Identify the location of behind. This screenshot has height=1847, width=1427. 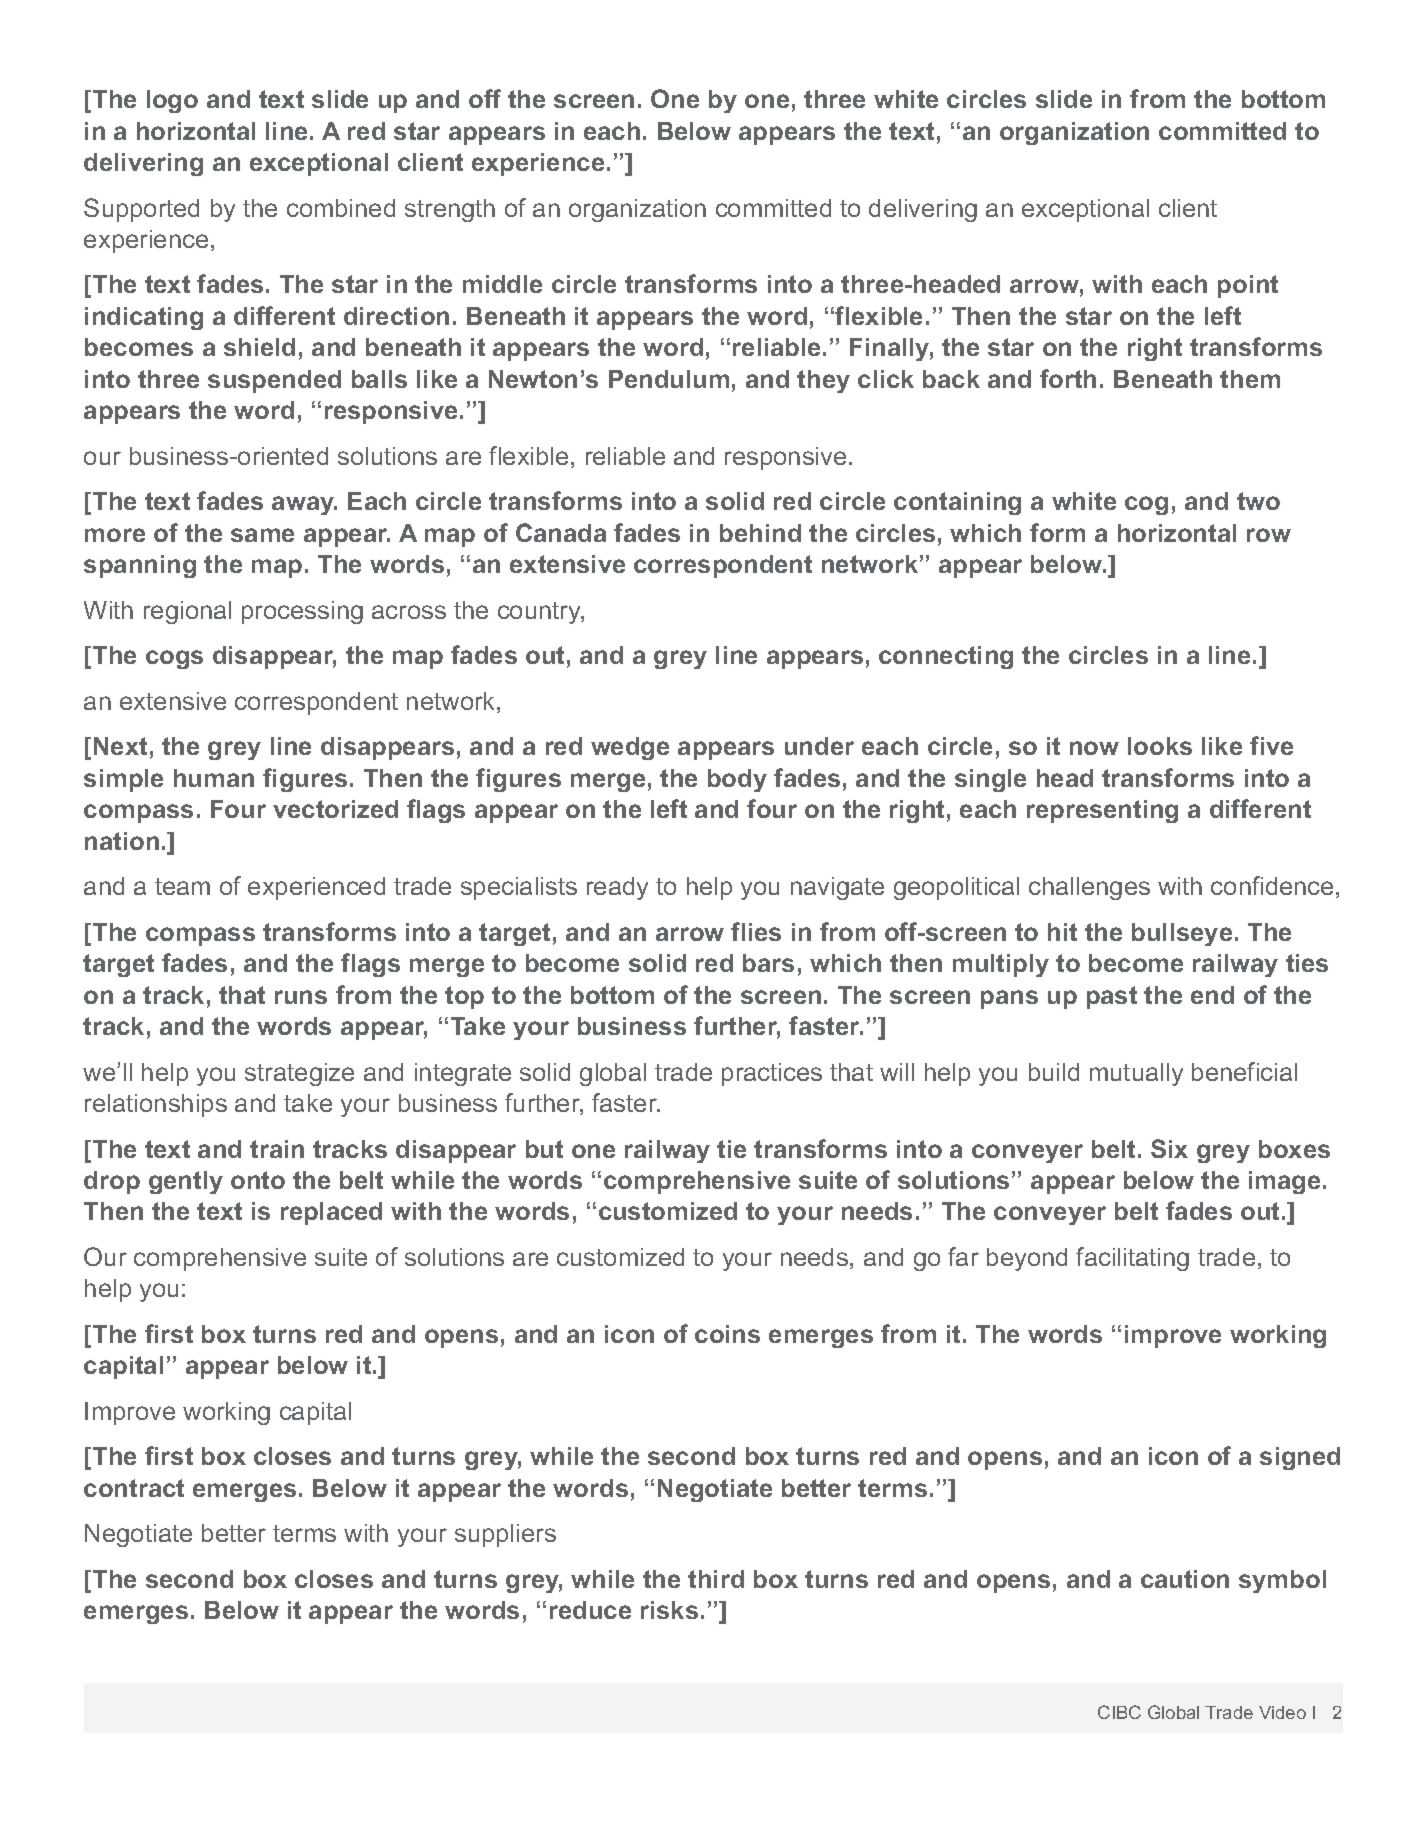
(760, 533).
